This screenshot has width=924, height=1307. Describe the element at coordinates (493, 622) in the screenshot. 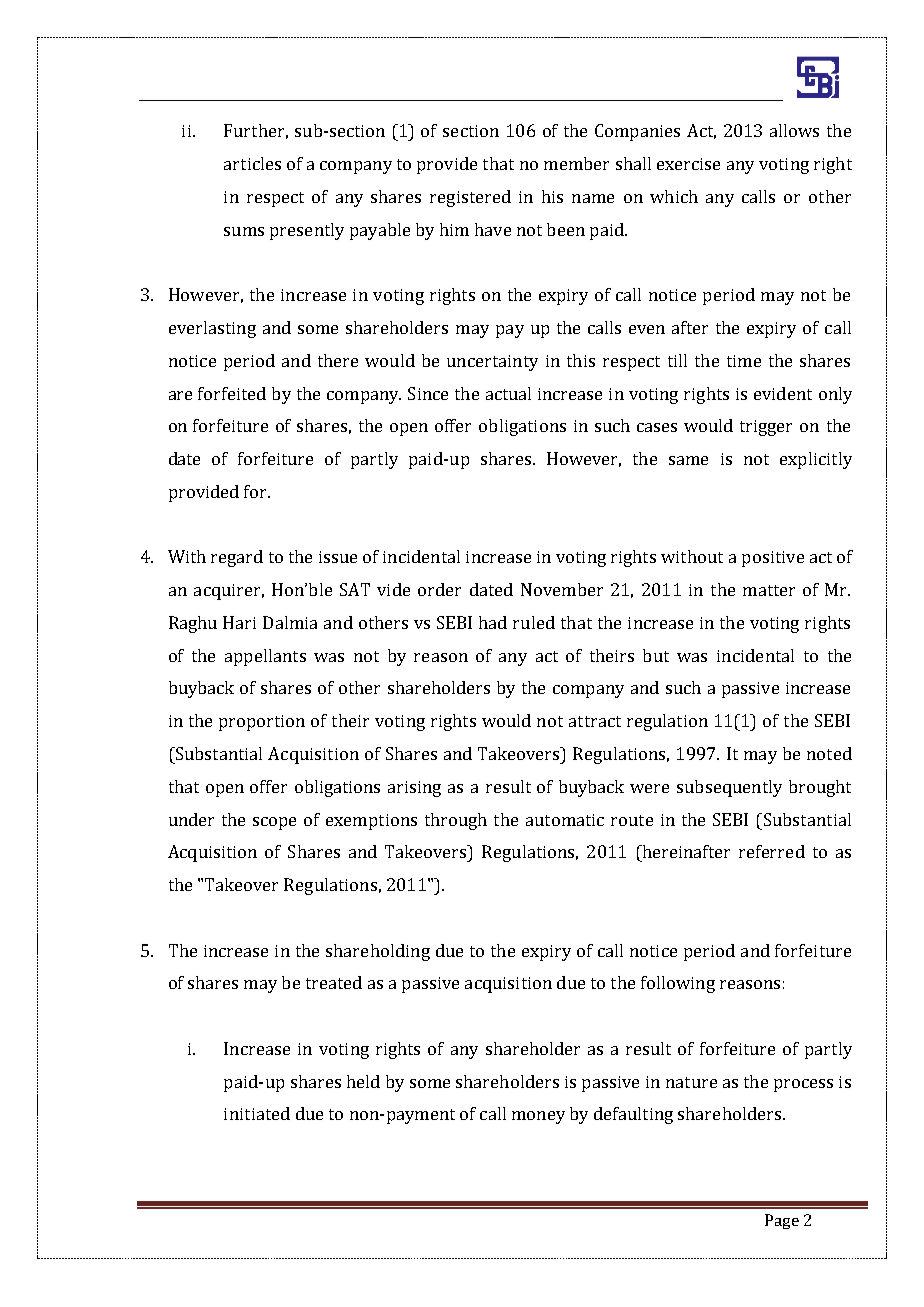

I see `had` at that location.
